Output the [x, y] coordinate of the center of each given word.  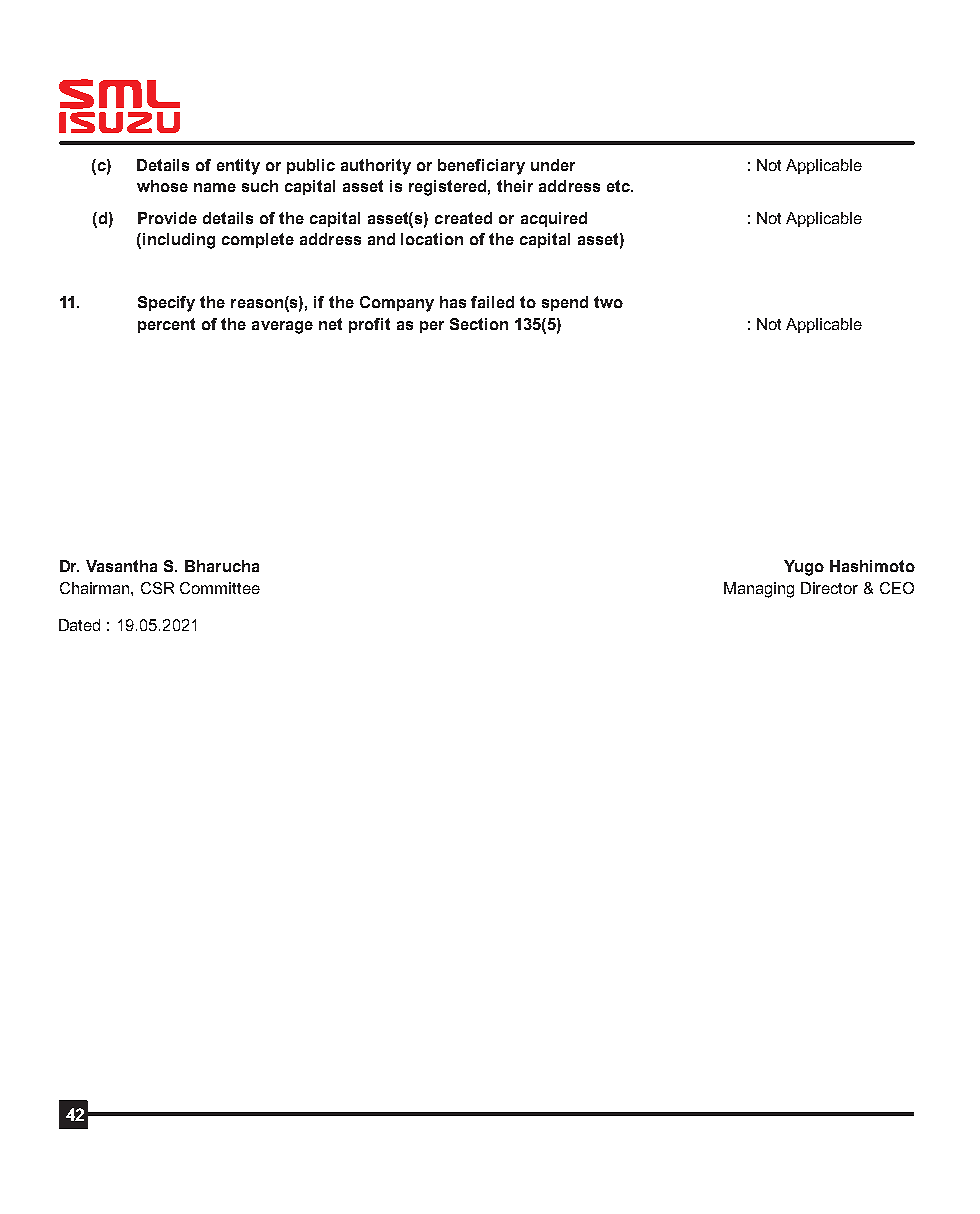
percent [166, 325]
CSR [157, 588]
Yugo [804, 568]
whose [162, 186]
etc [620, 186]
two [608, 302]
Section [479, 324]
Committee [220, 588]
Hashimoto [872, 566]
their [515, 186]
